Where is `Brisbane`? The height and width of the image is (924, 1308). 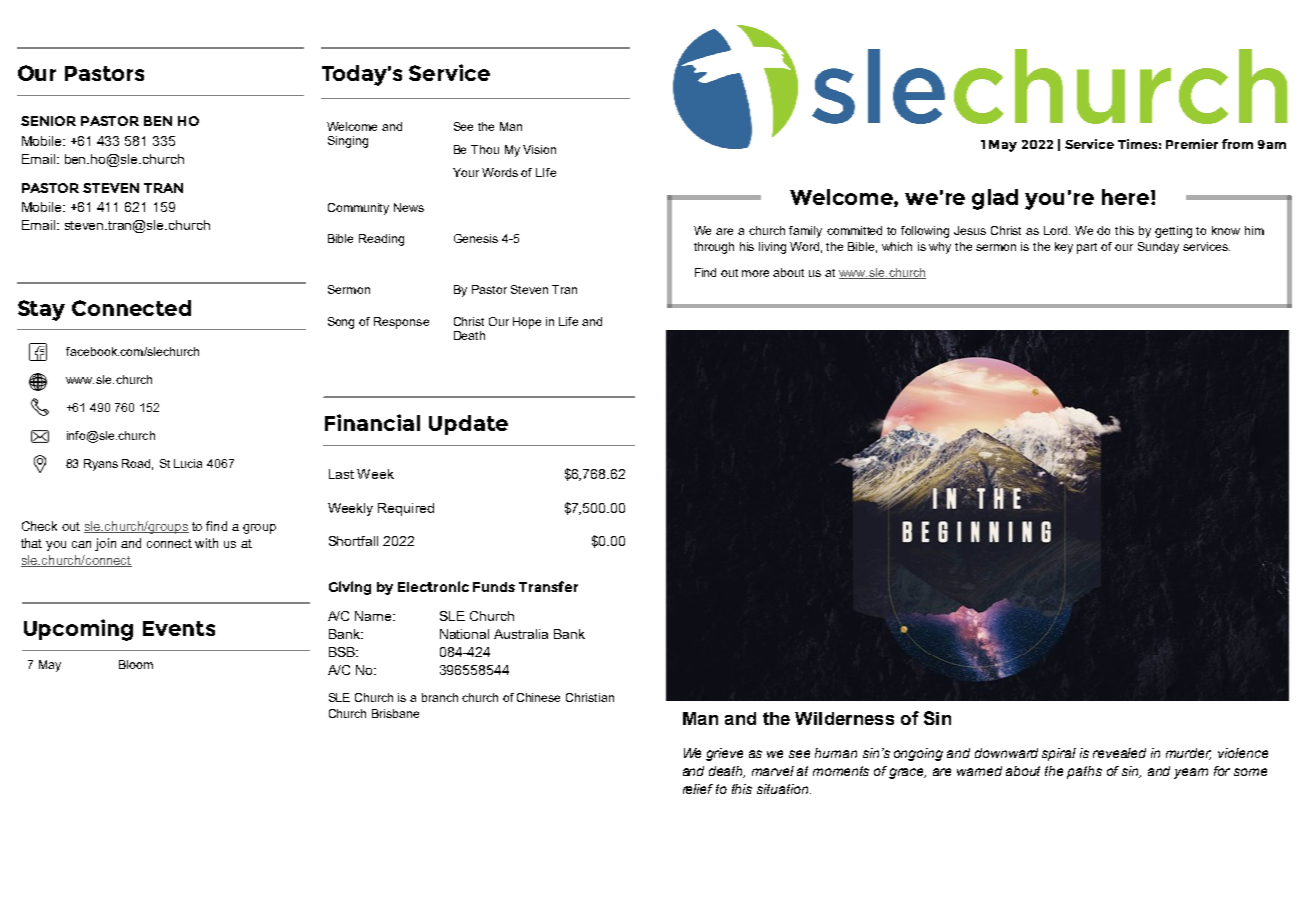 Brisbane is located at coordinates (395, 713).
